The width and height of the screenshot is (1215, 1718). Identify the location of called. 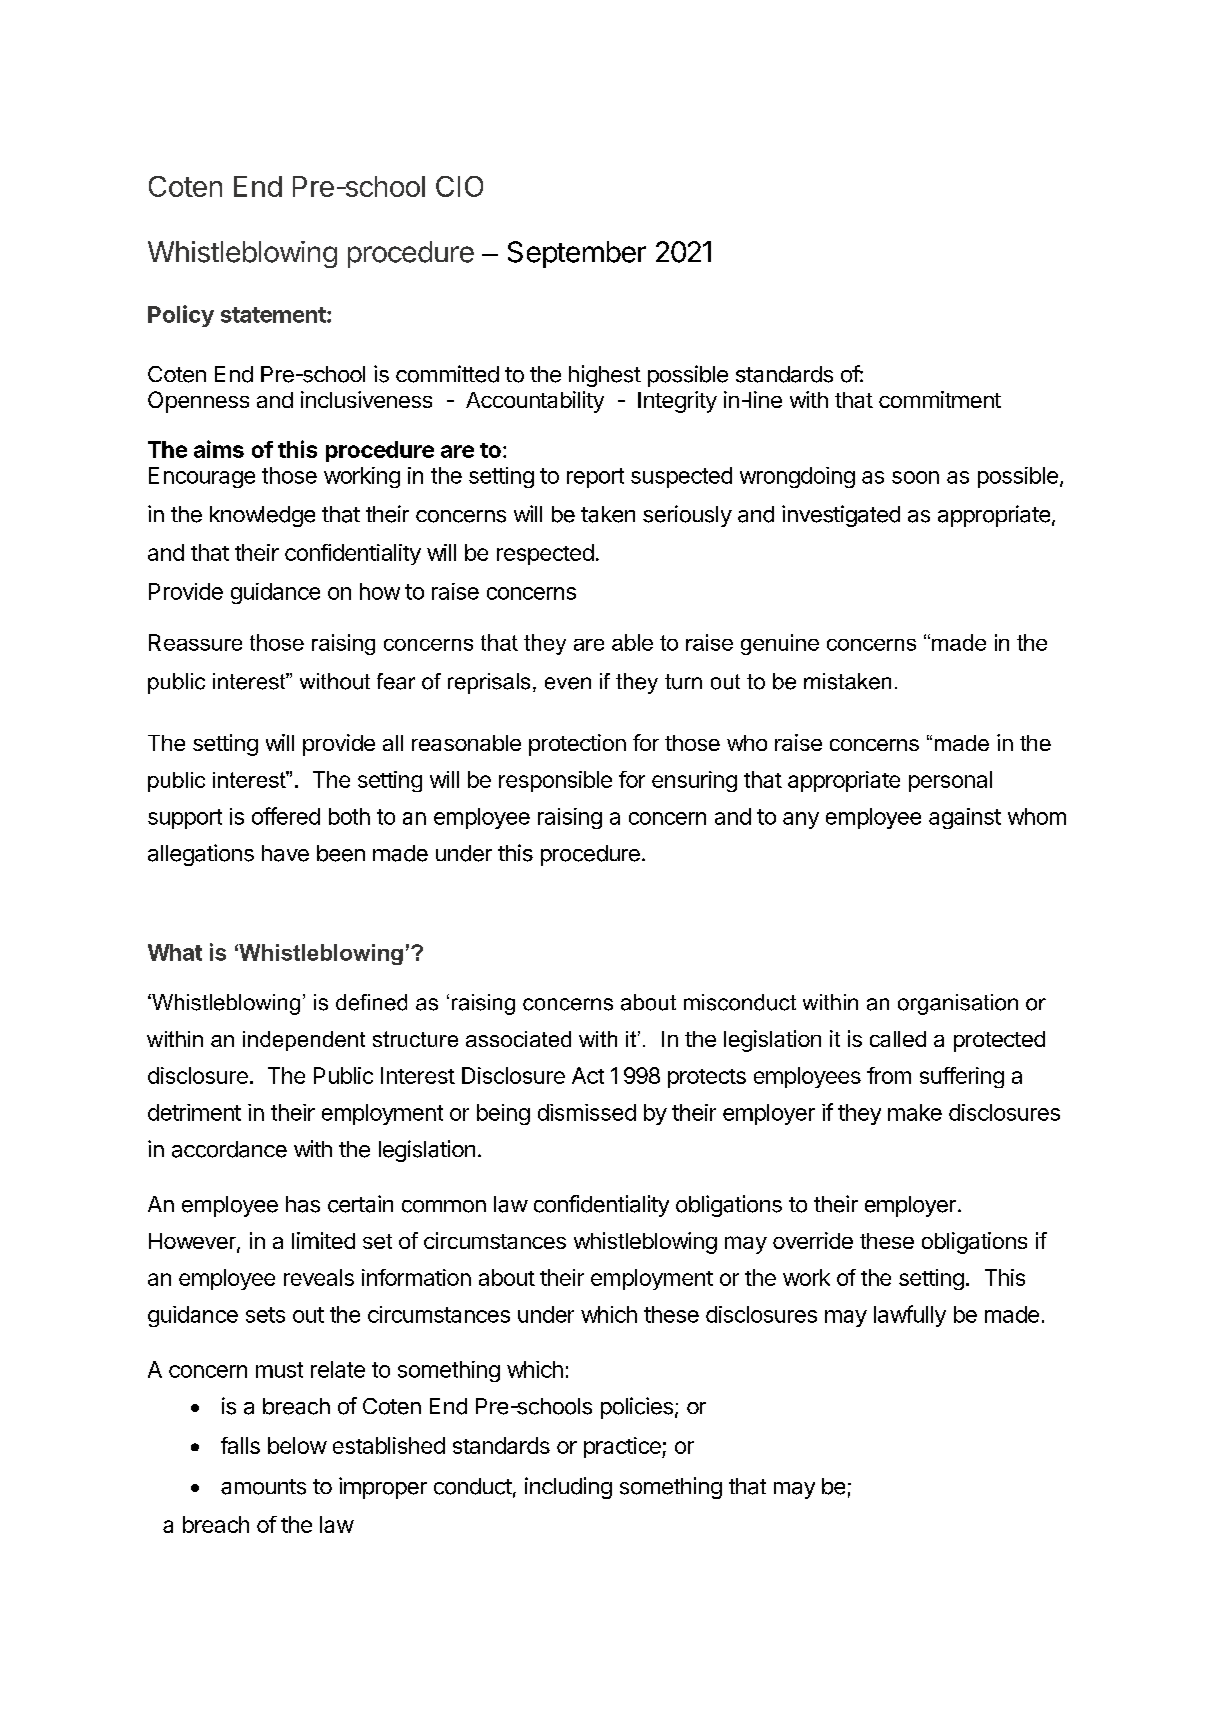
(898, 1039).
